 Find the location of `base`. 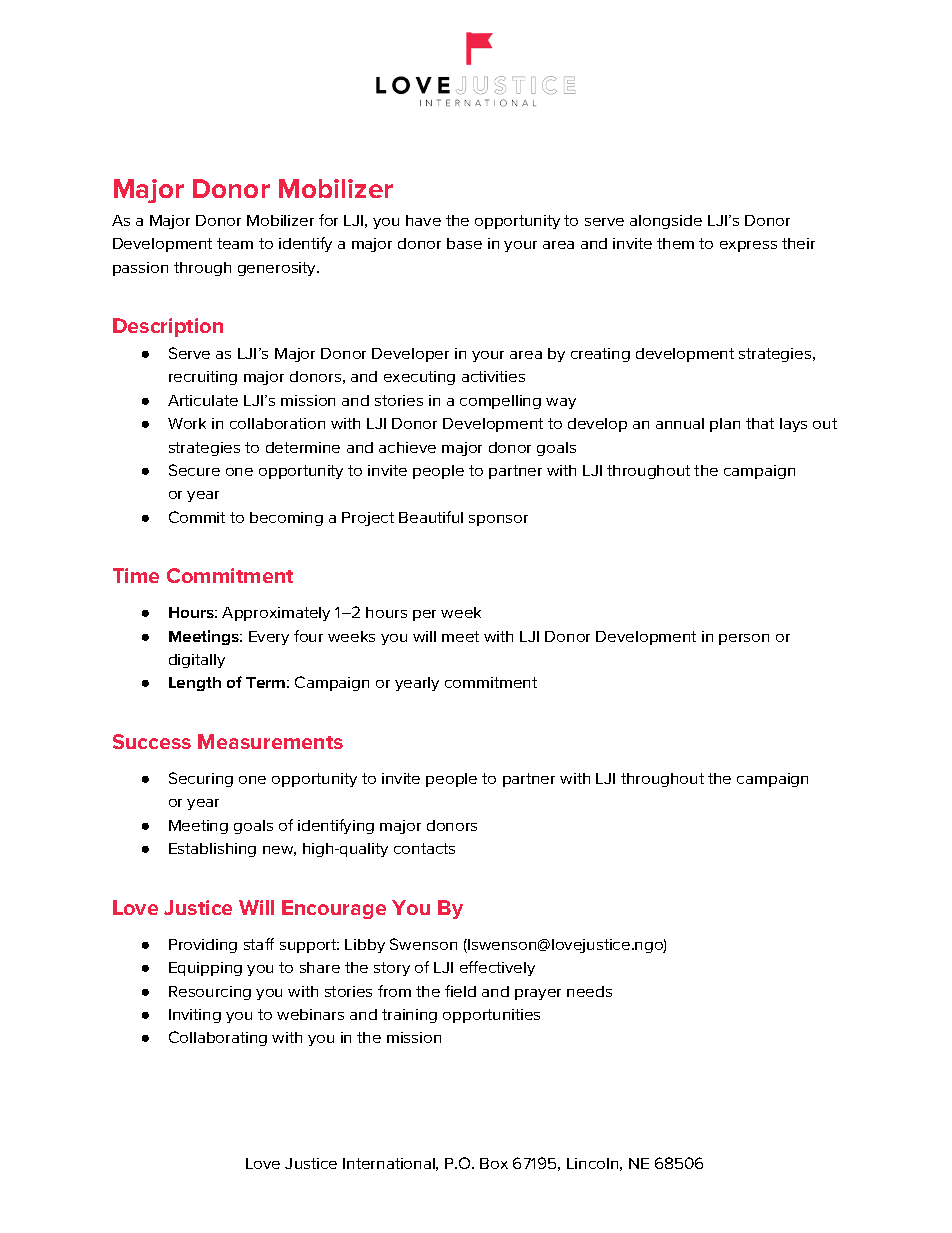

base is located at coordinates (464, 243).
